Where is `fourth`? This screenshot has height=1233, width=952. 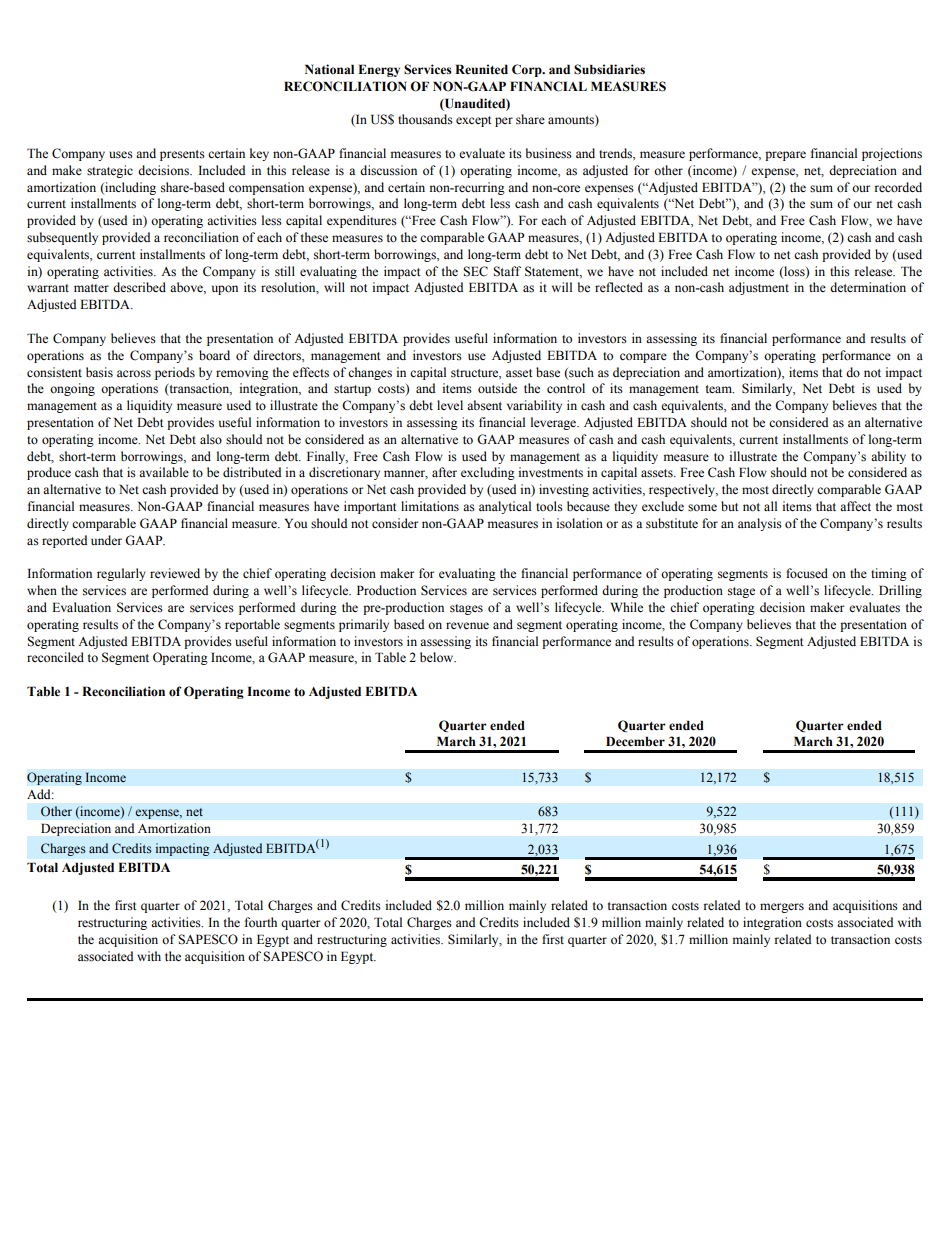
fourth is located at coordinates (261, 922).
